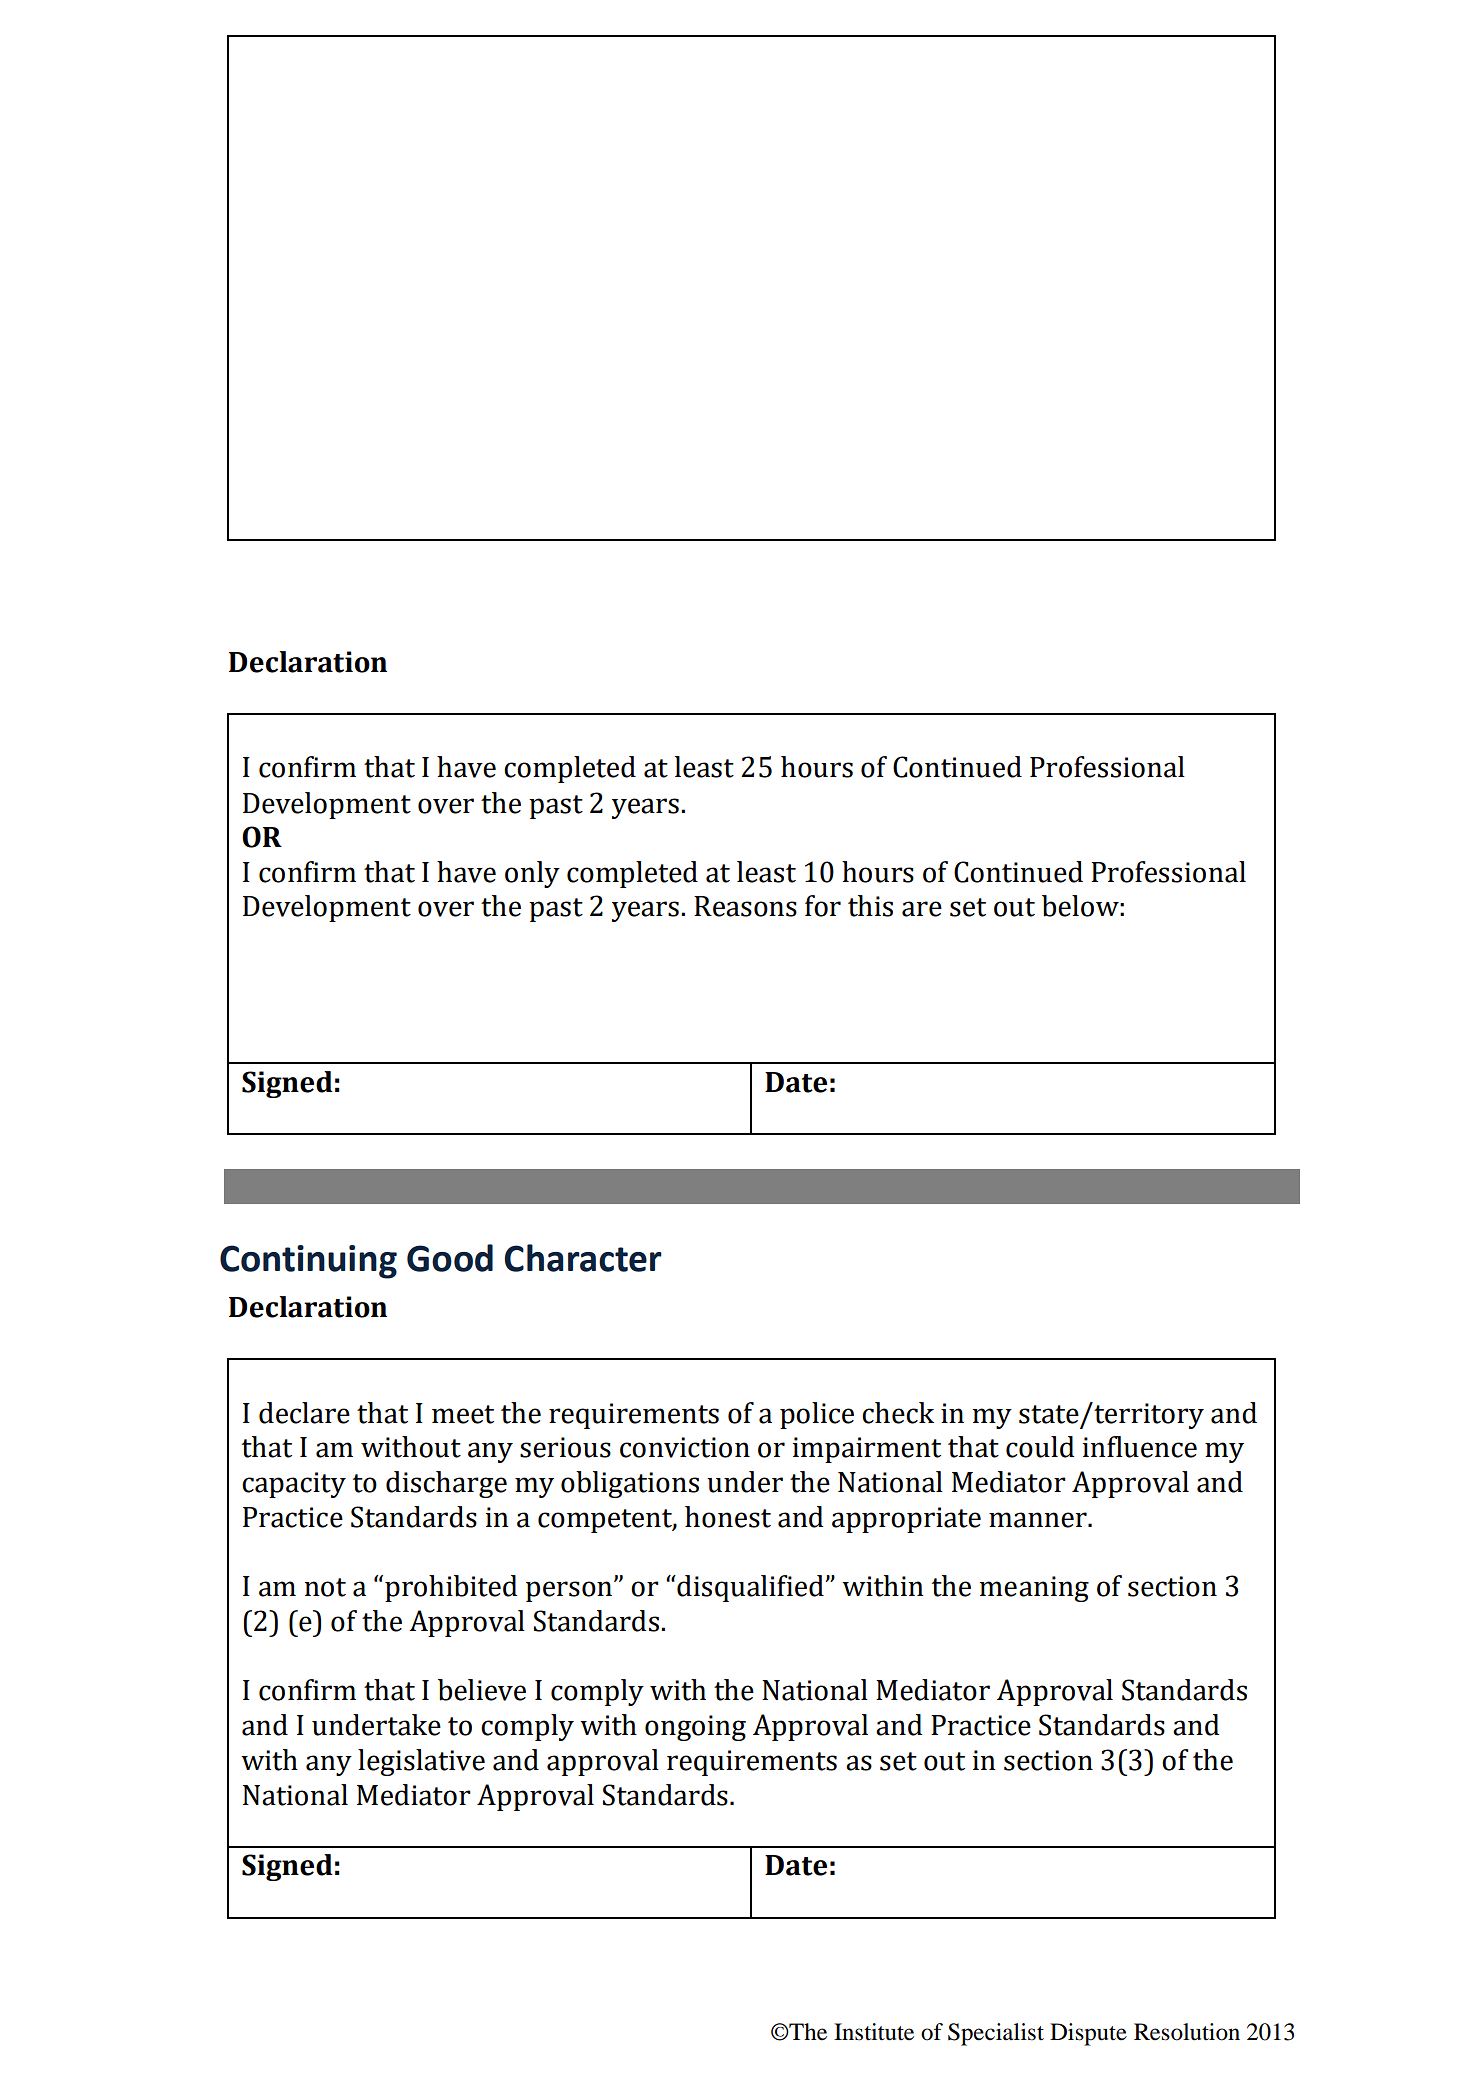  What do you see at coordinates (583, 1258) in the screenshot?
I see `Character` at bounding box center [583, 1258].
